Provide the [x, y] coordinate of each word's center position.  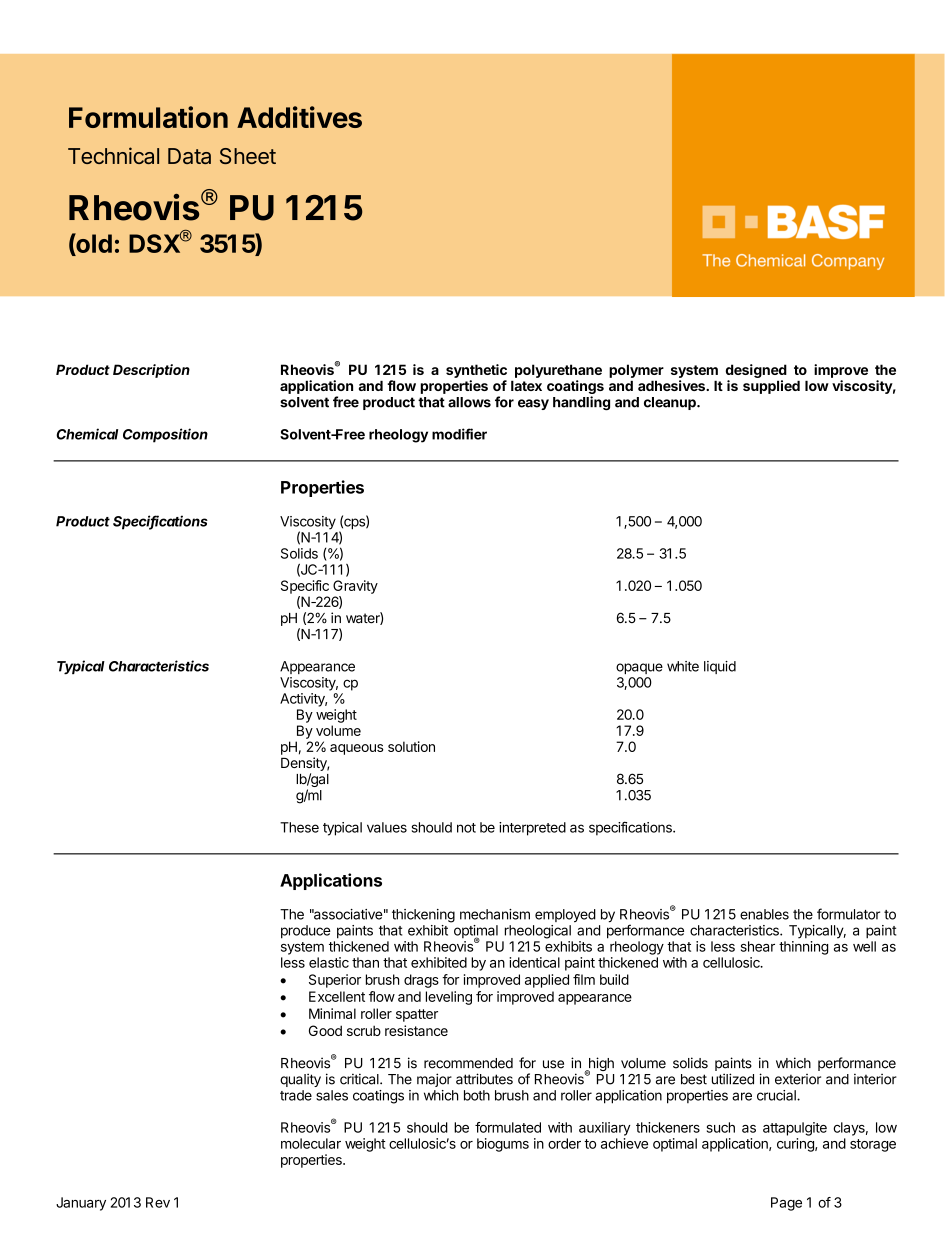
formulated [508, 1127]
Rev [158, 1202]
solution [411, 746]
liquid [720, 667]
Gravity [355, 587]
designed [756, 371]
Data [189, 156]
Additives [299, 117]
